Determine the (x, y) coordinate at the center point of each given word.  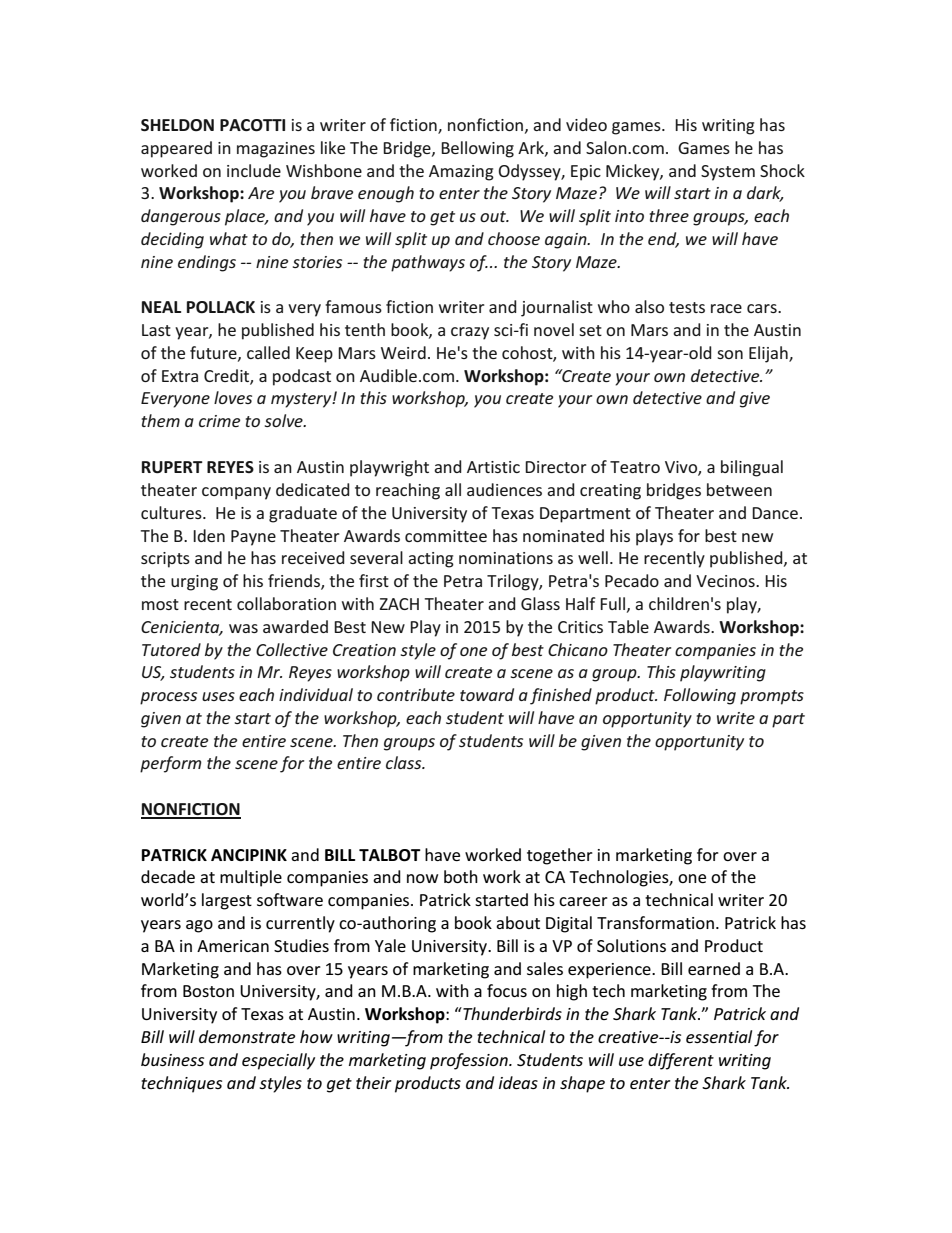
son (730, 354)
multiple (251, 878)
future (214, 353)
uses (218, 696)
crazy (470, 333)
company (236, 493)
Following (700, 696)
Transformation (655, 922)
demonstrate (247, 1036)
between (739, 489)
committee (446, 536)
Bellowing (477, 149)
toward (487, 694)
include (254, 170)
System (728, 173)
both (461, 876)
